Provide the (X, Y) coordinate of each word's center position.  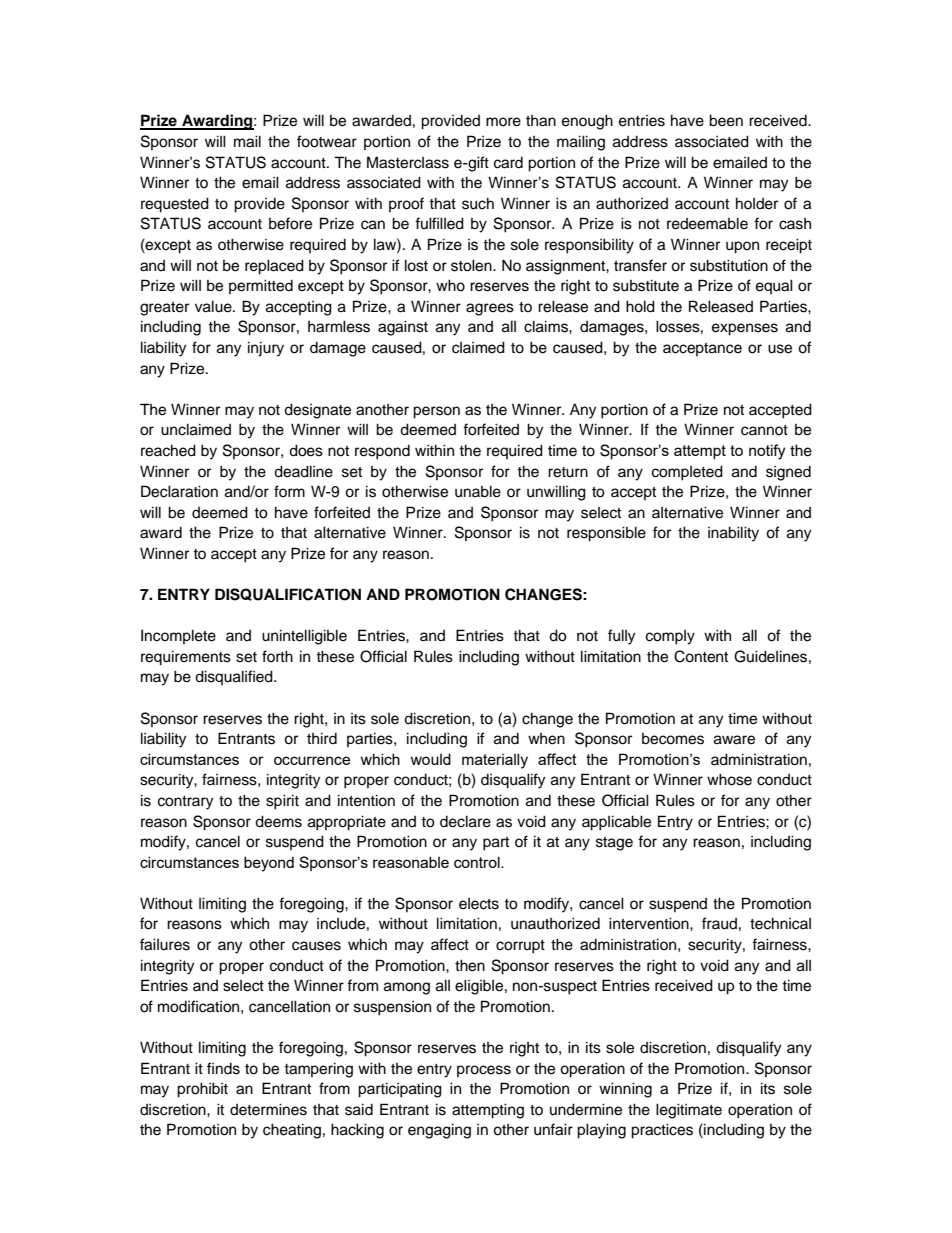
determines (268, 1109)
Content (701, 656)
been (726, 120)
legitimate (689, 1111)
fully (621, 637)
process (484, 1071)
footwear (327, 141)
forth (277, 656)
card (508, 163)
